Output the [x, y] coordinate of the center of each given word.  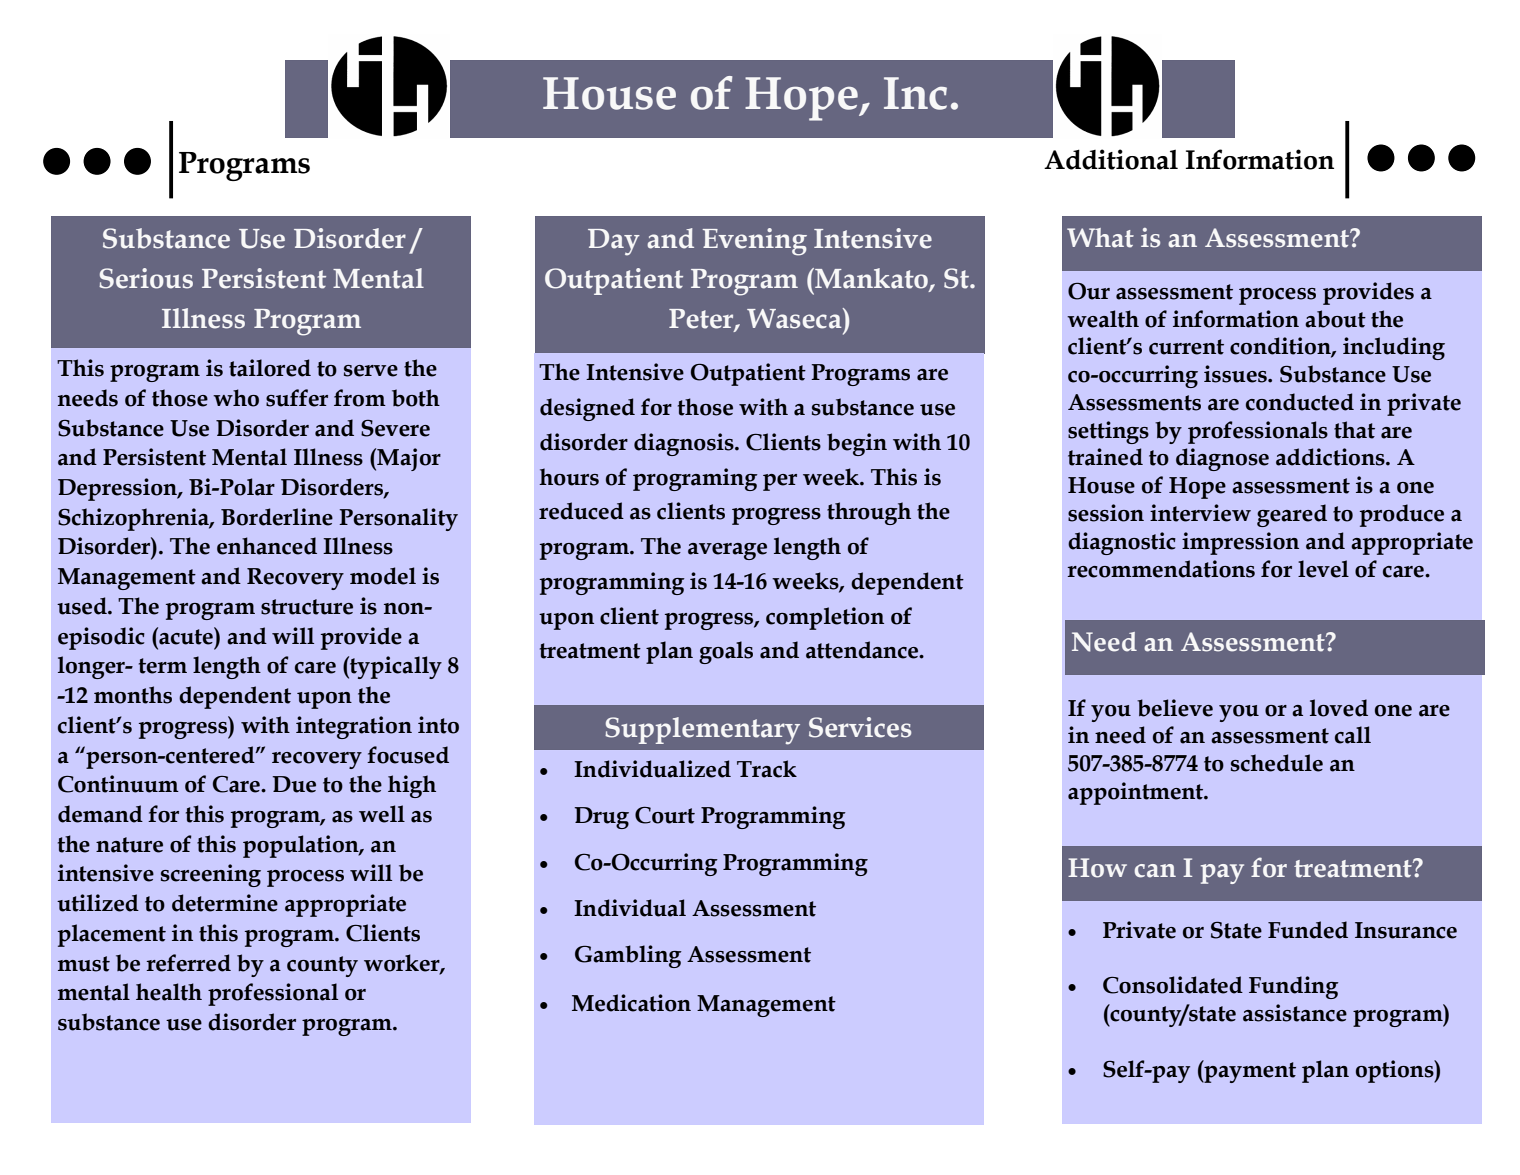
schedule [1277, 763]
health [169, 992]
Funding [1294, 987]
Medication [631, 1003]
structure [307, 607]
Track [767, 769]
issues [1236, 374]
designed [587, 409]
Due [294, 784]
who [236, 398]
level [1323, 569]
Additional [1111, 159]
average [727, 551]
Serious [146, 278]
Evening [755, 242]
